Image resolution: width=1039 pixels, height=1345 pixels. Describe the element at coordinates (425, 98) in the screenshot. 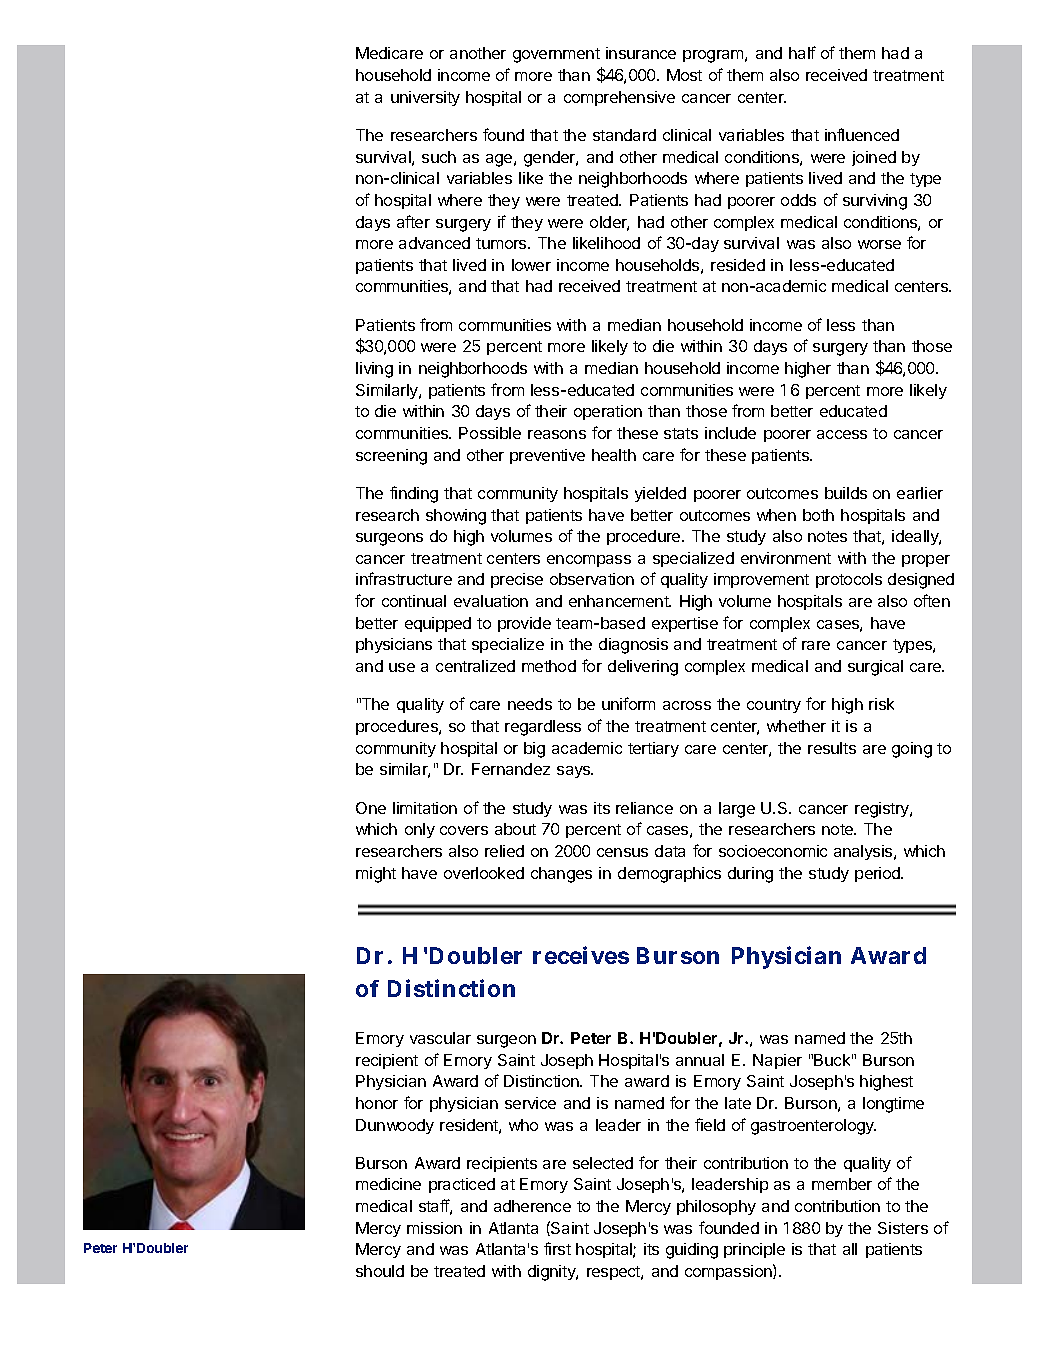

I see `university` at that location.
